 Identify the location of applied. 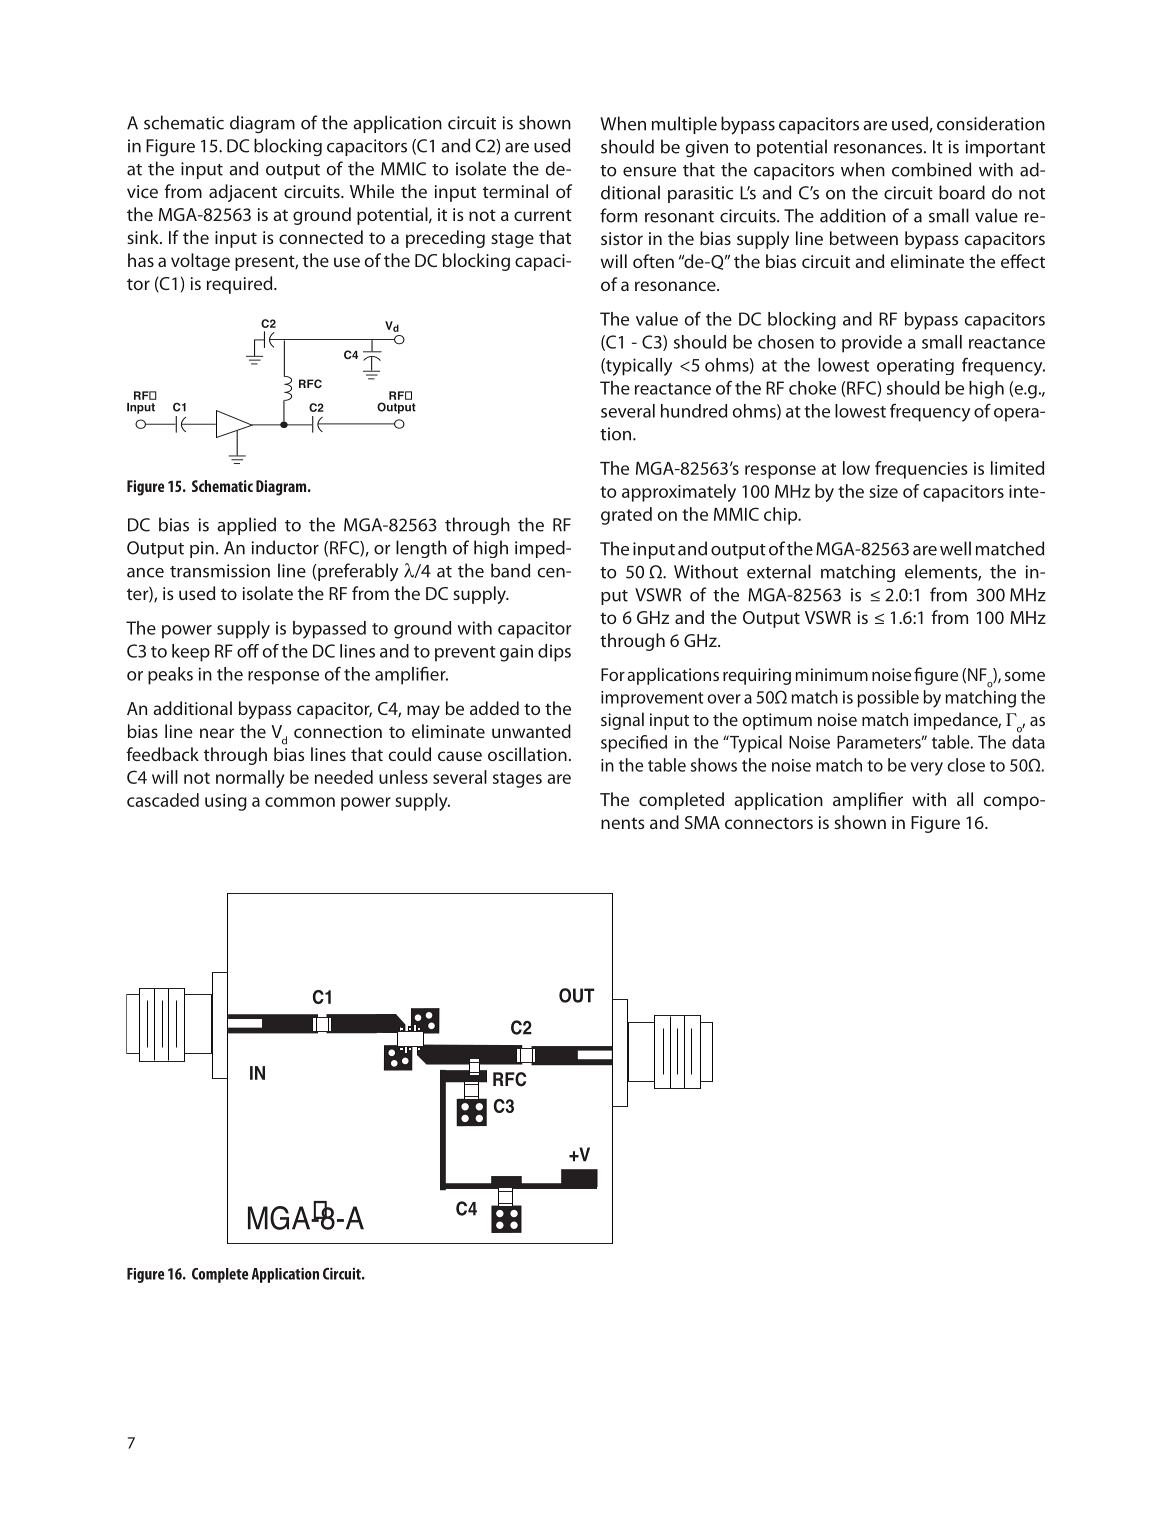
(246, 526).
